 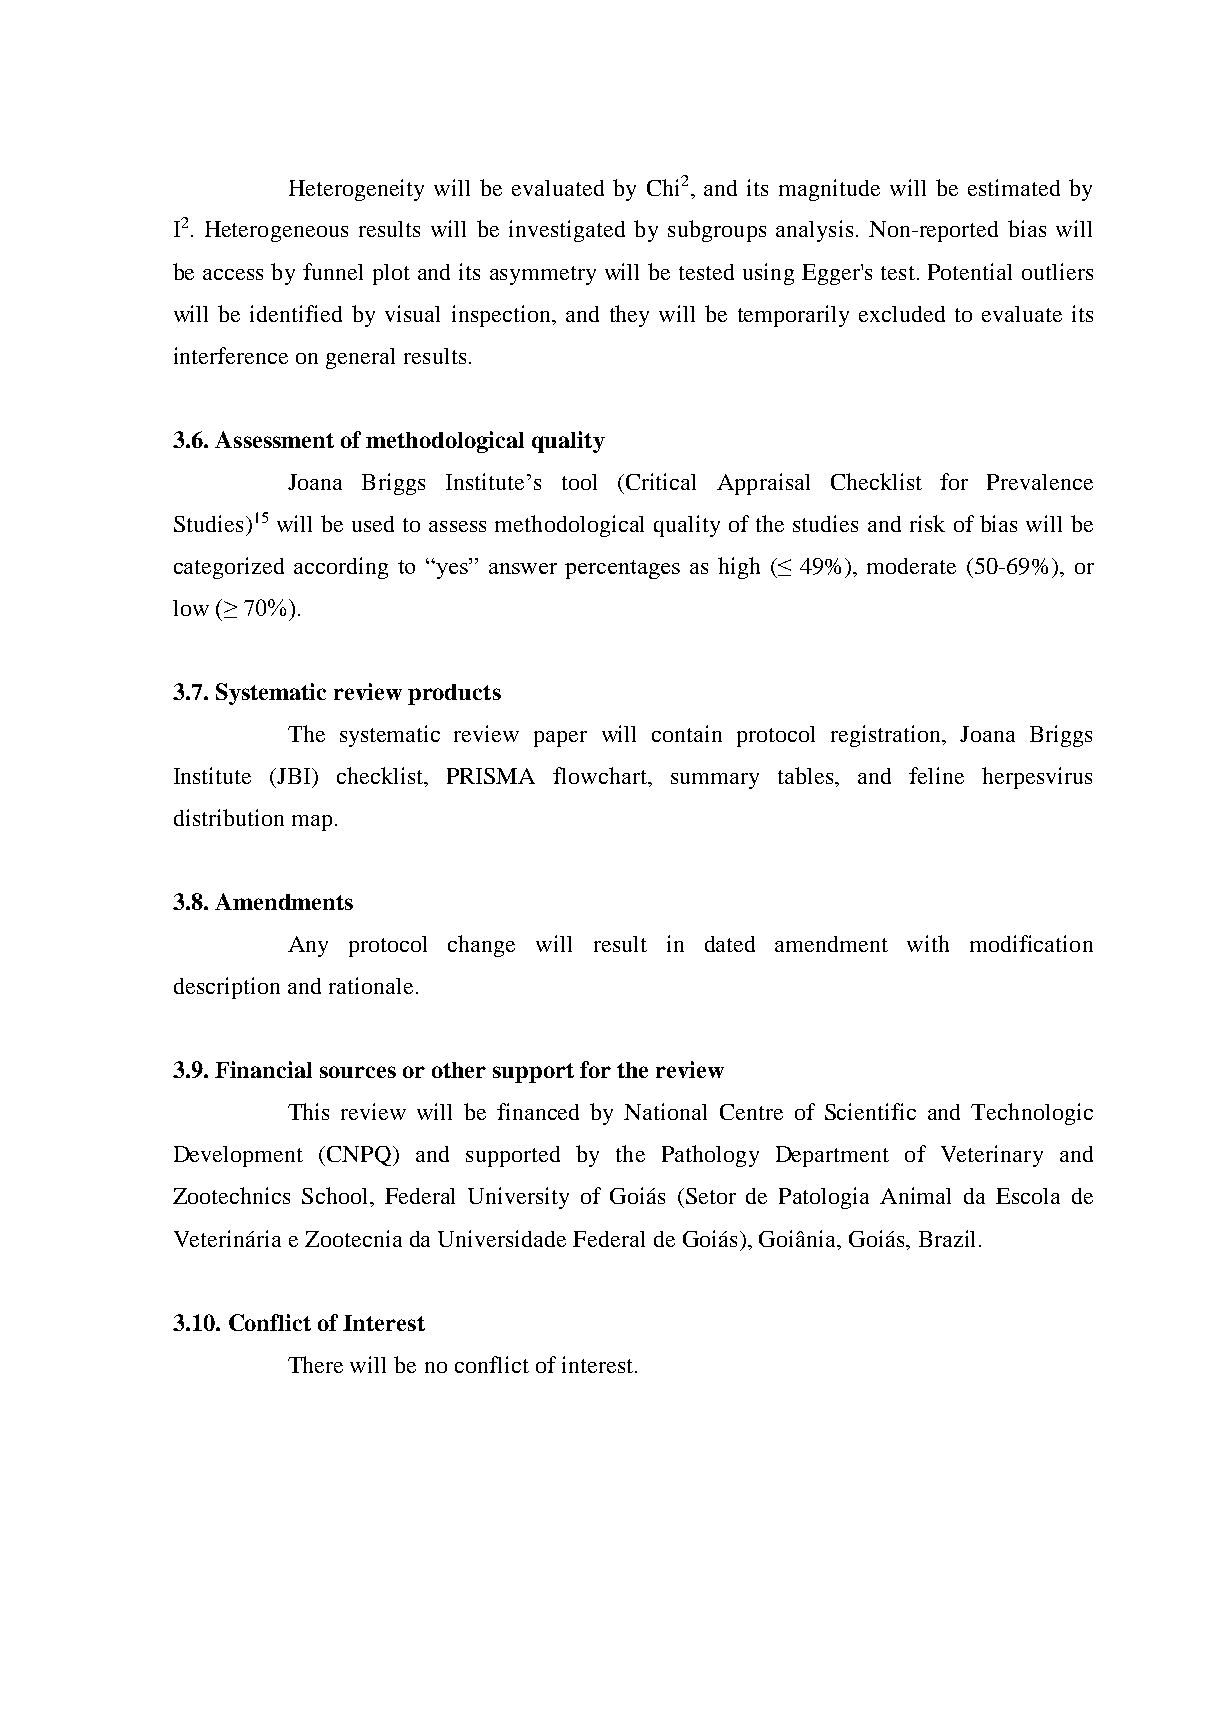 I want to click on There, so click(x=315, y=1364).
